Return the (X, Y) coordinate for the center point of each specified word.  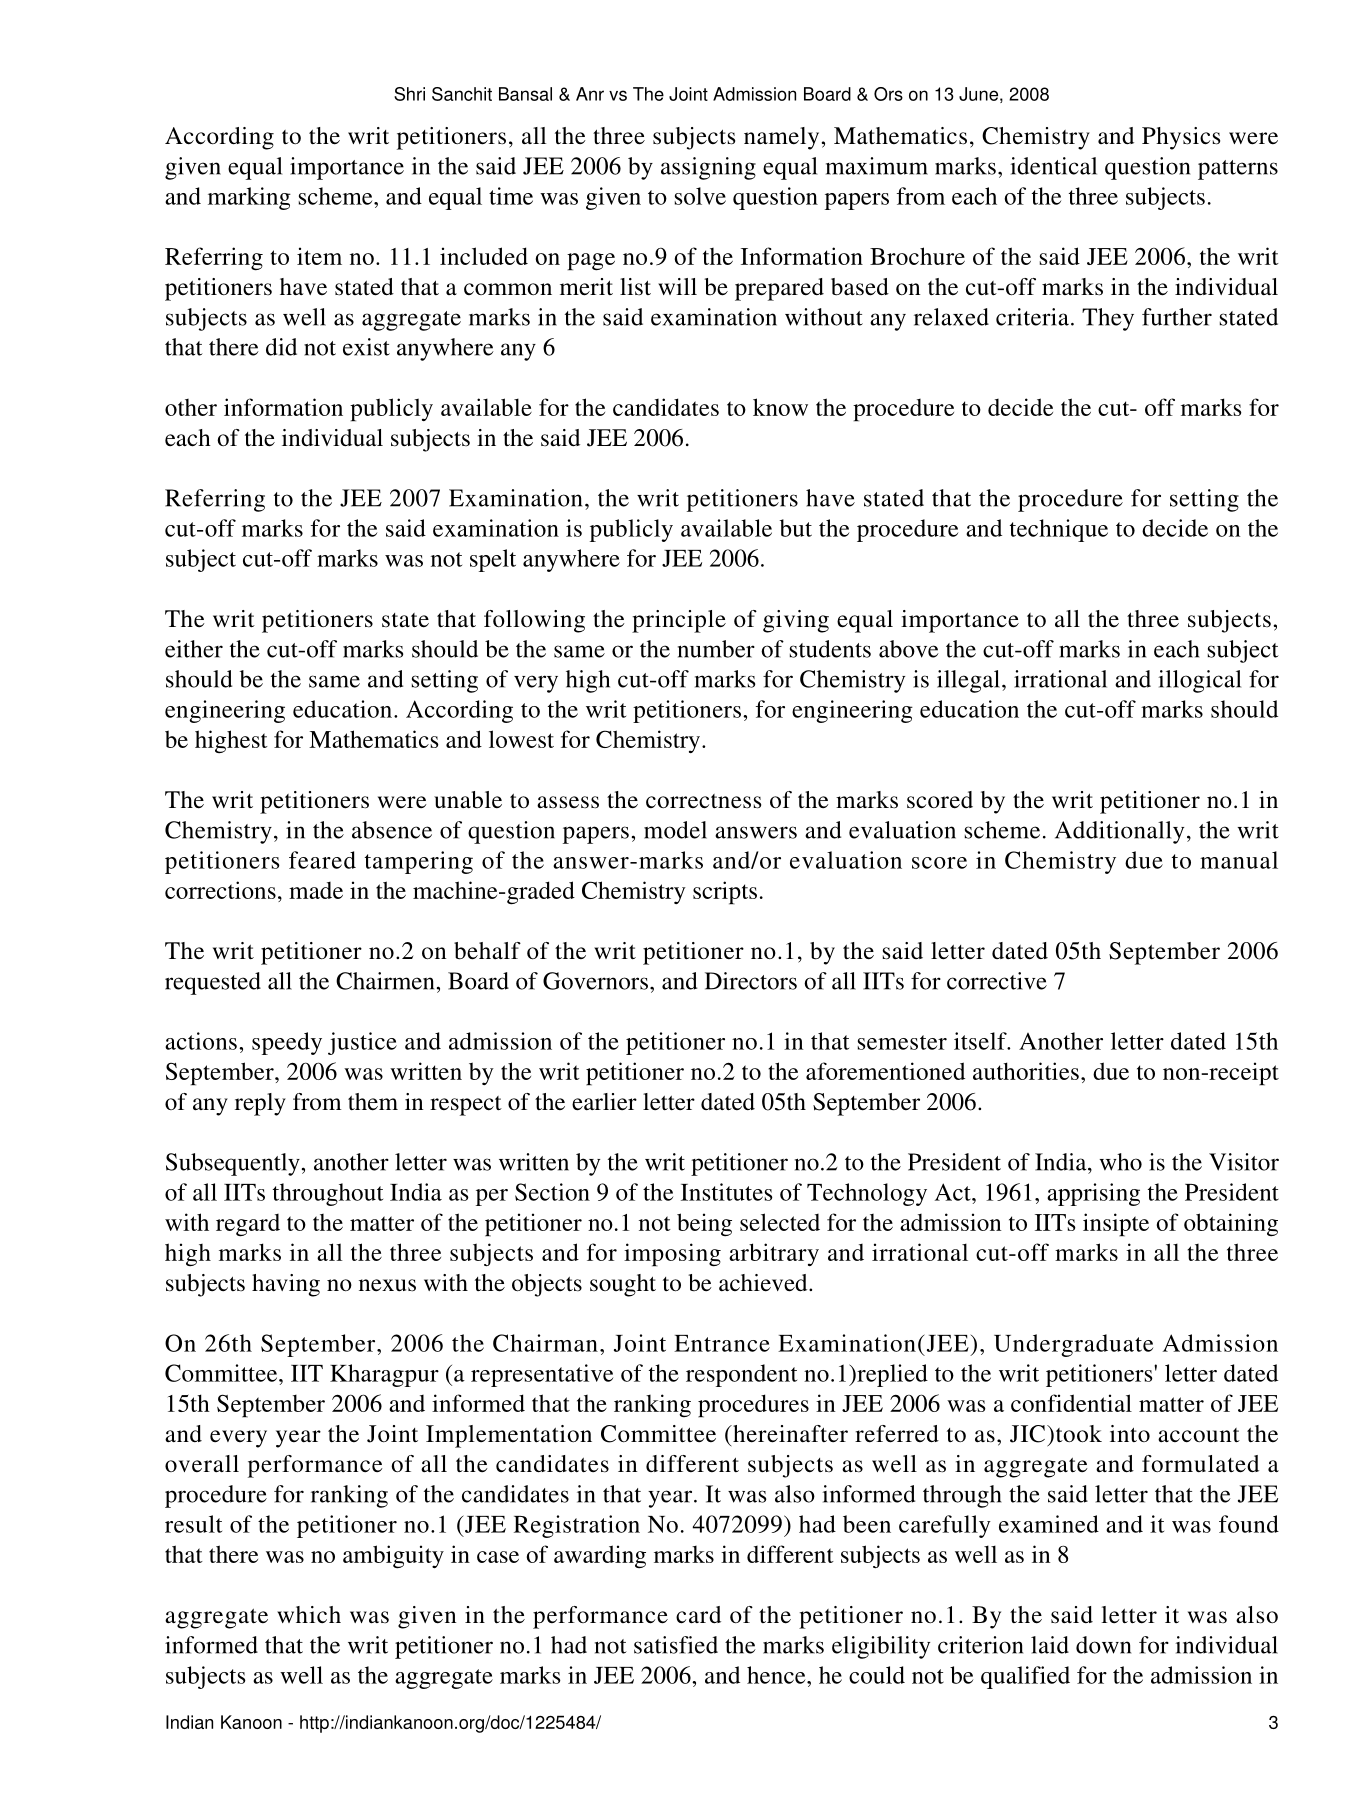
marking (249, 198)
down (1103, 1645)
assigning (708, 168)
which (309, 1614)
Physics (1181, 138)
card (698, 1615)
